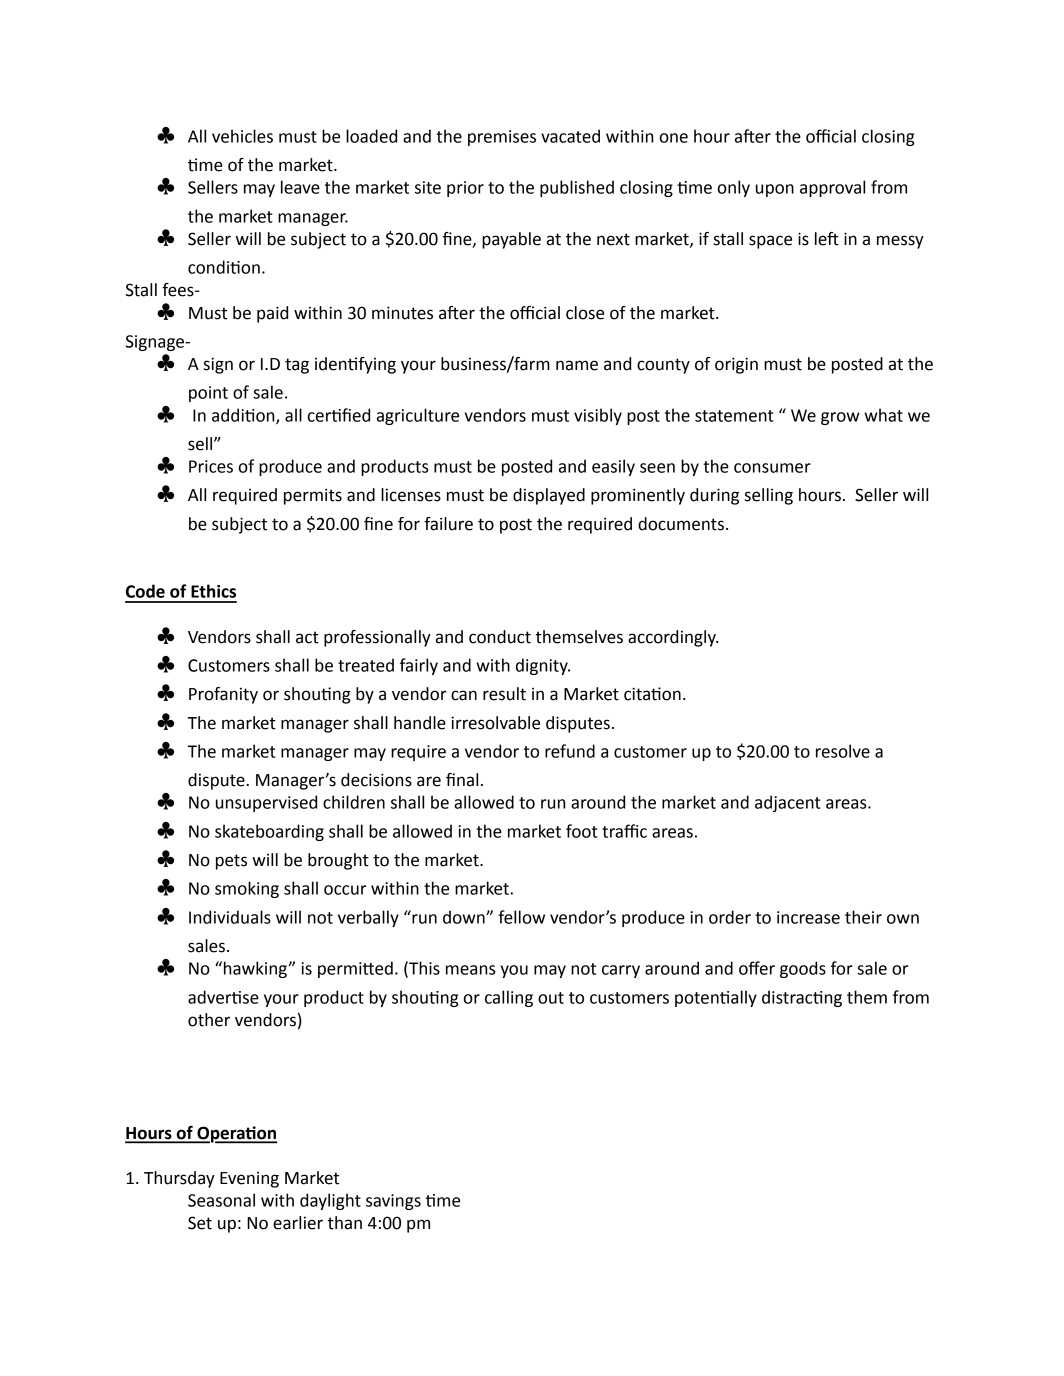 The image size is (1064, 1376). Describe the element at coordinates (242, 136) in the screenshot. I see `vehicles` at that location.
